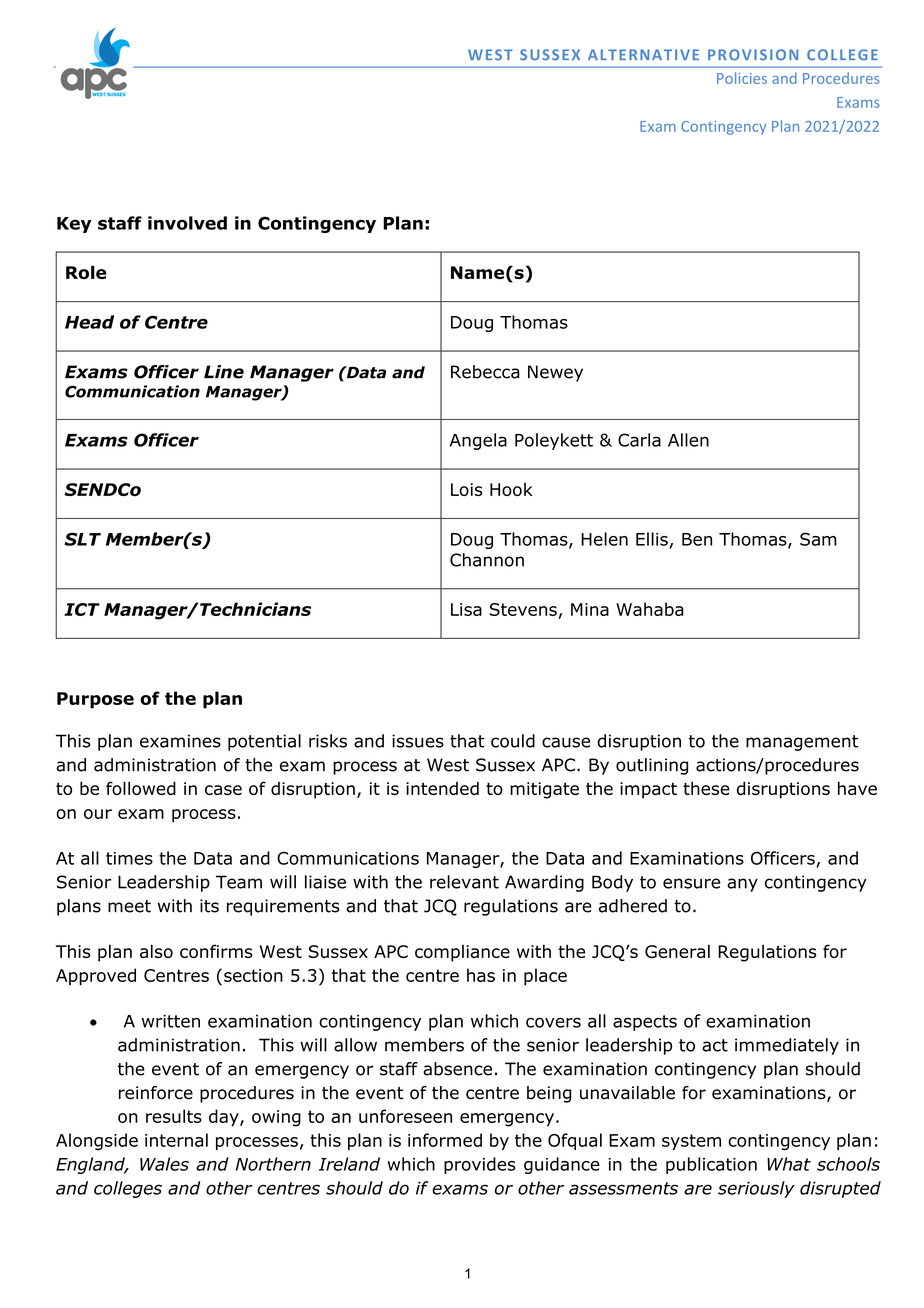  What do you see at coordinates (82, 609) in the screenshot?
I see `ICT` at bounding box center [82, 609].
